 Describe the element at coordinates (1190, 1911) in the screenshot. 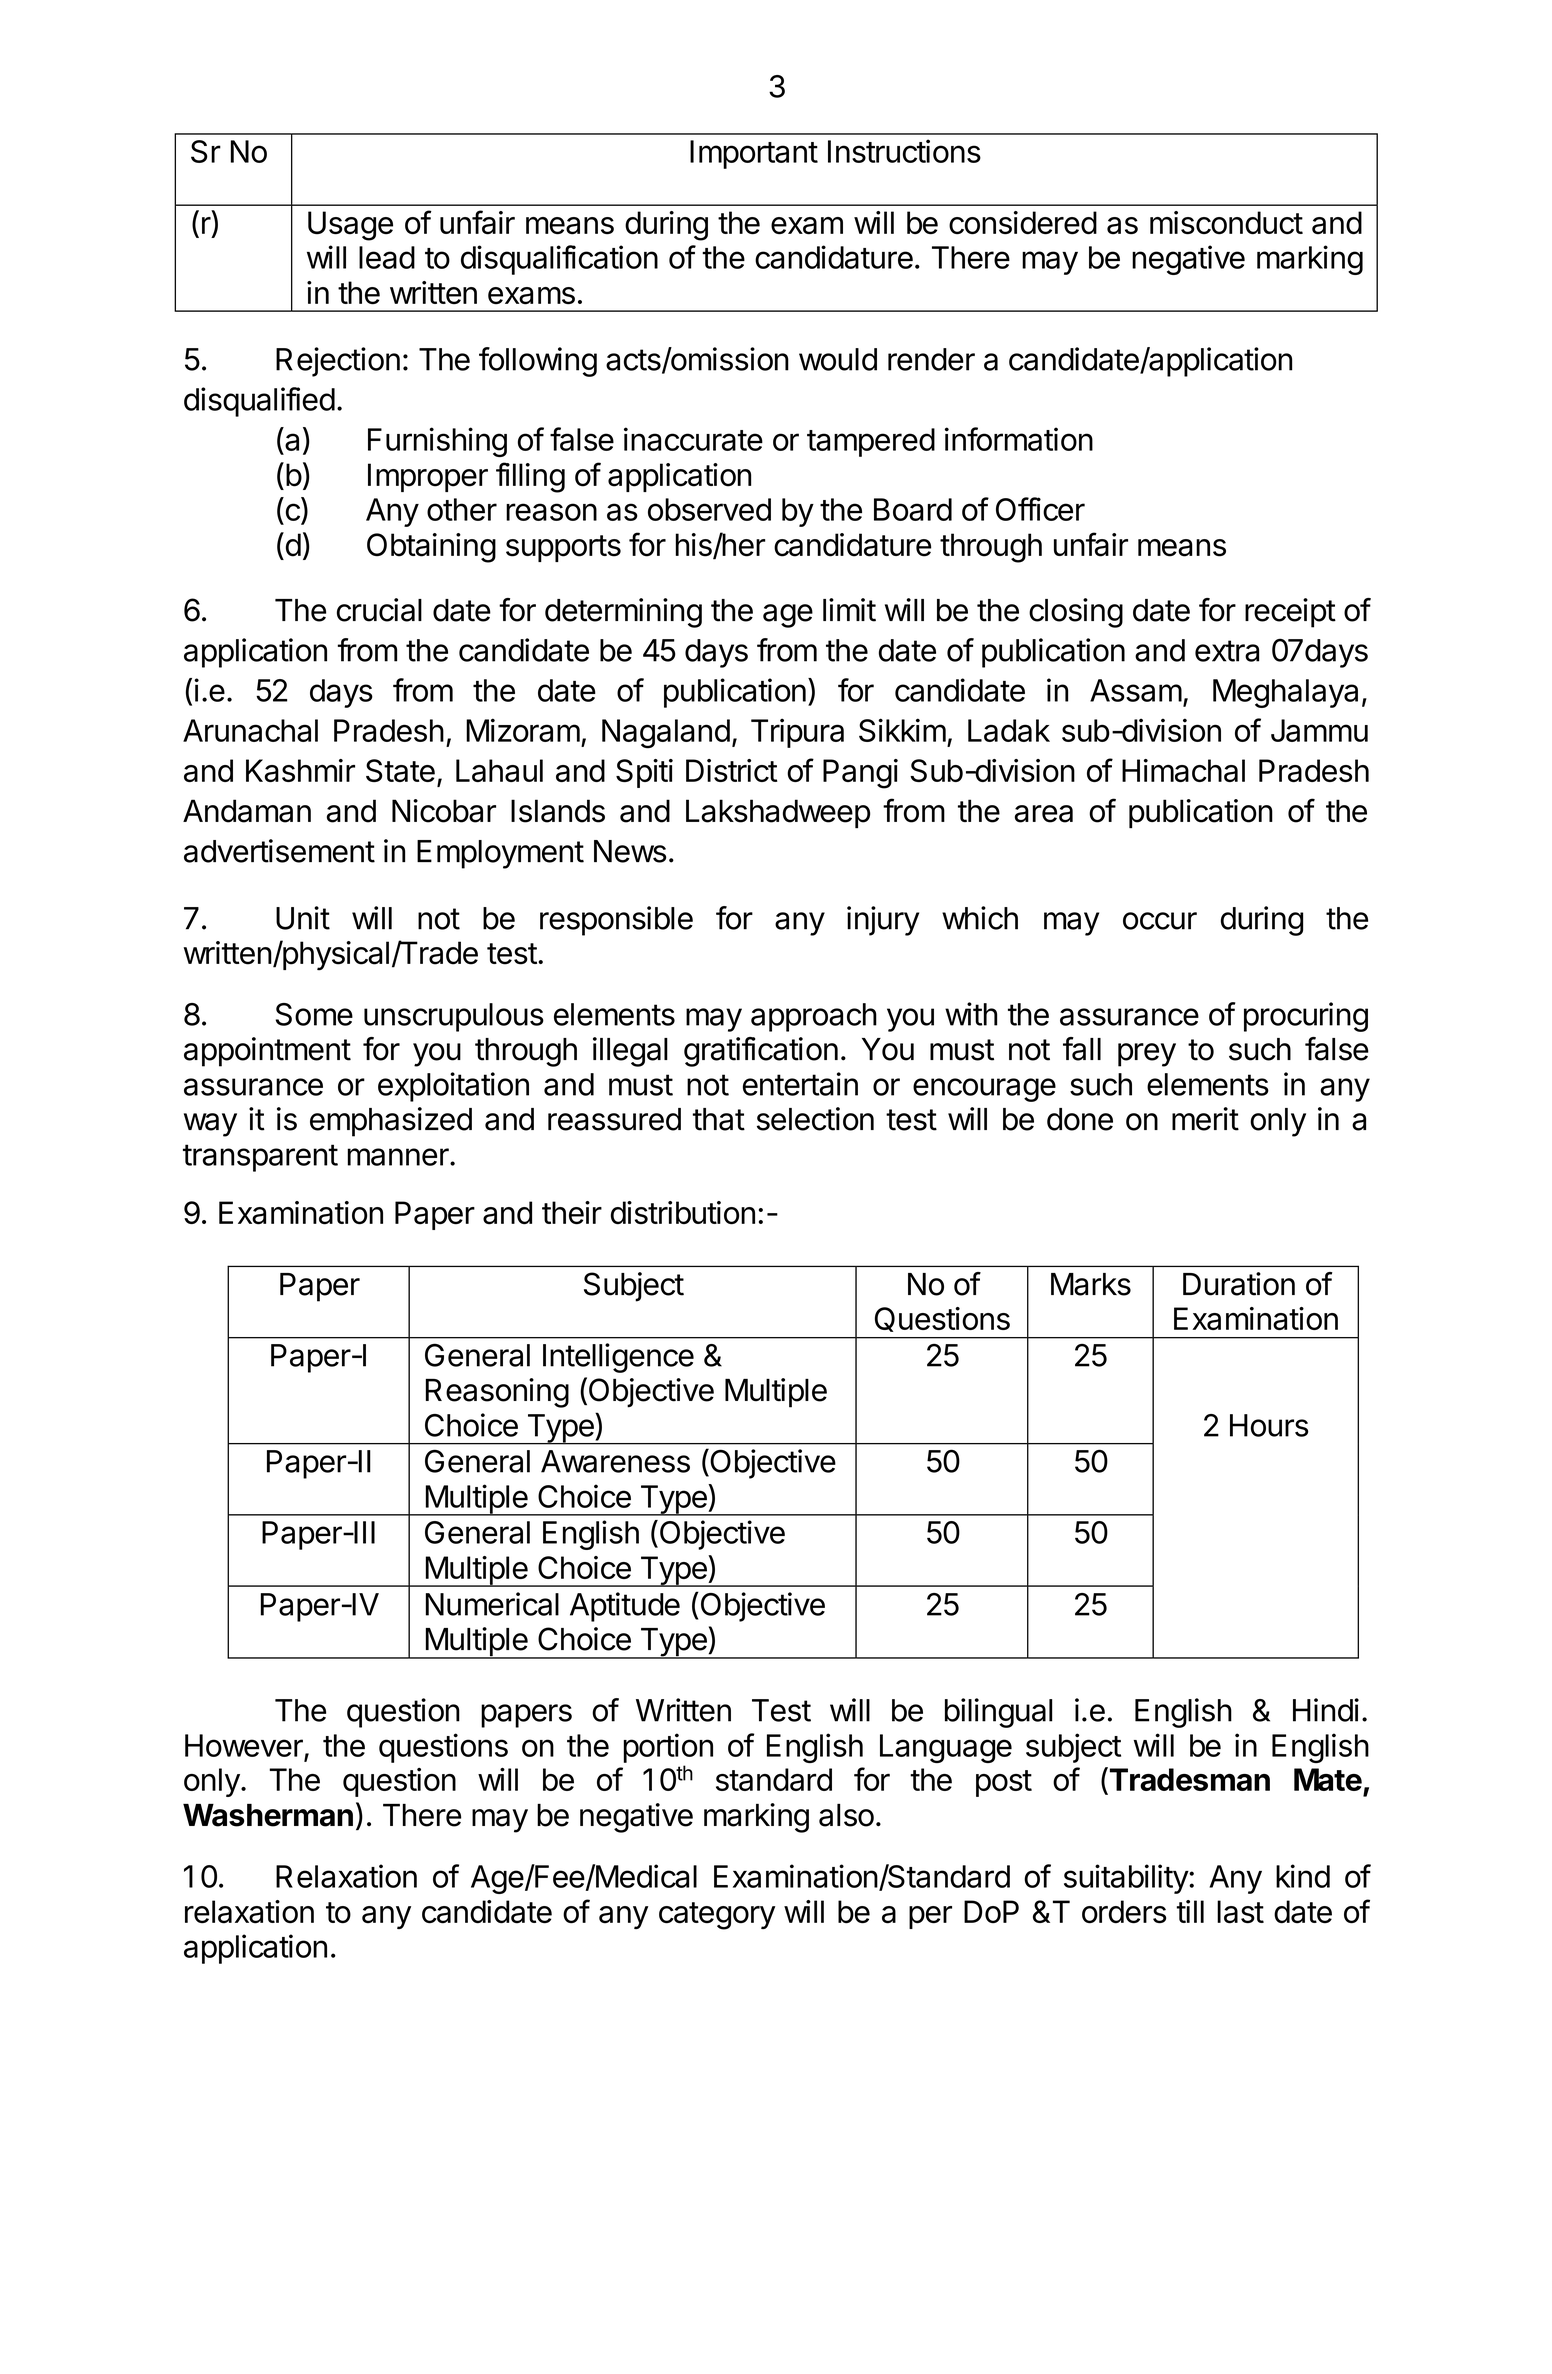

I see `till` at that location.
